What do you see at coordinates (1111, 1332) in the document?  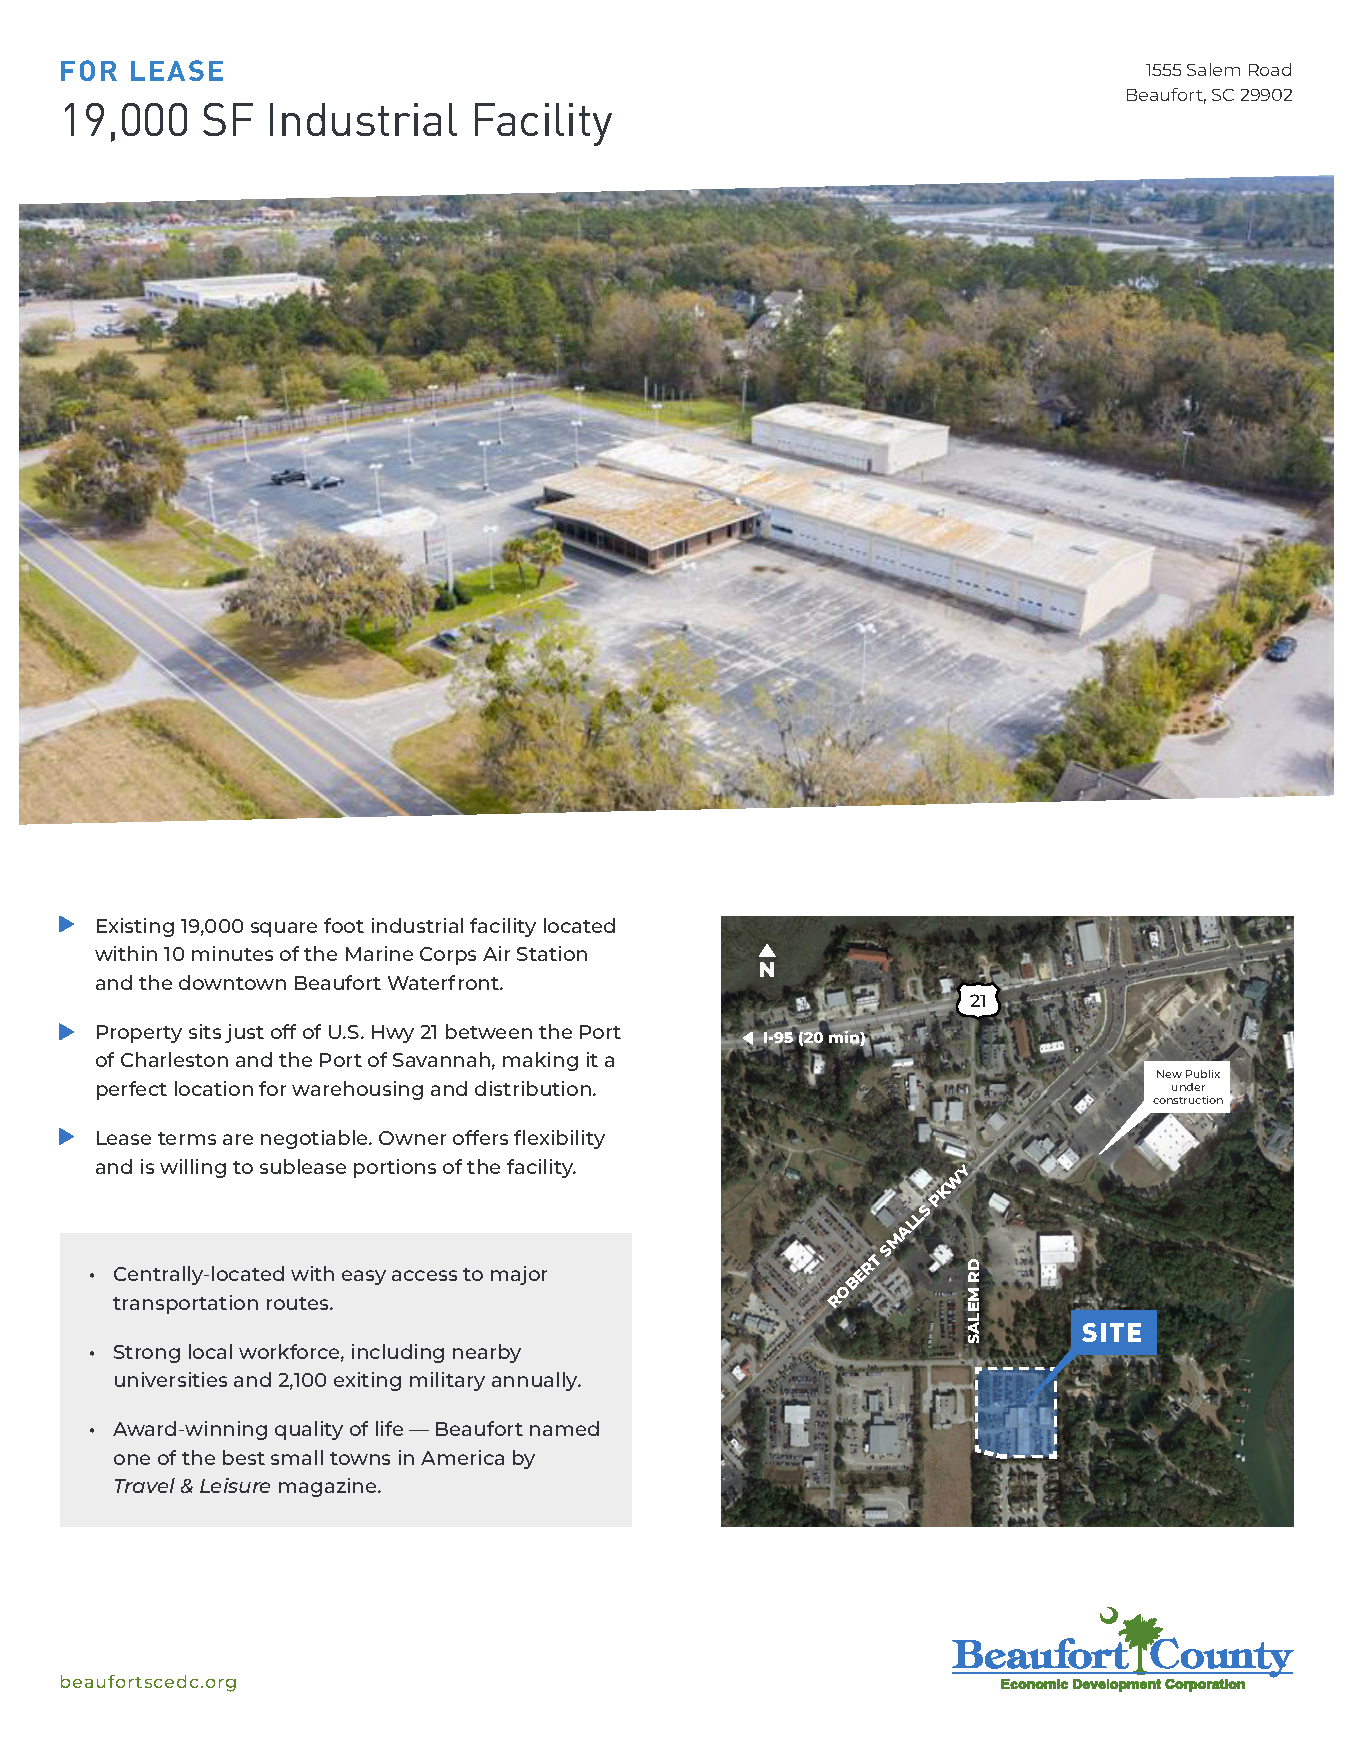 I see `SITE` at bounding box center [1111, 1332].
